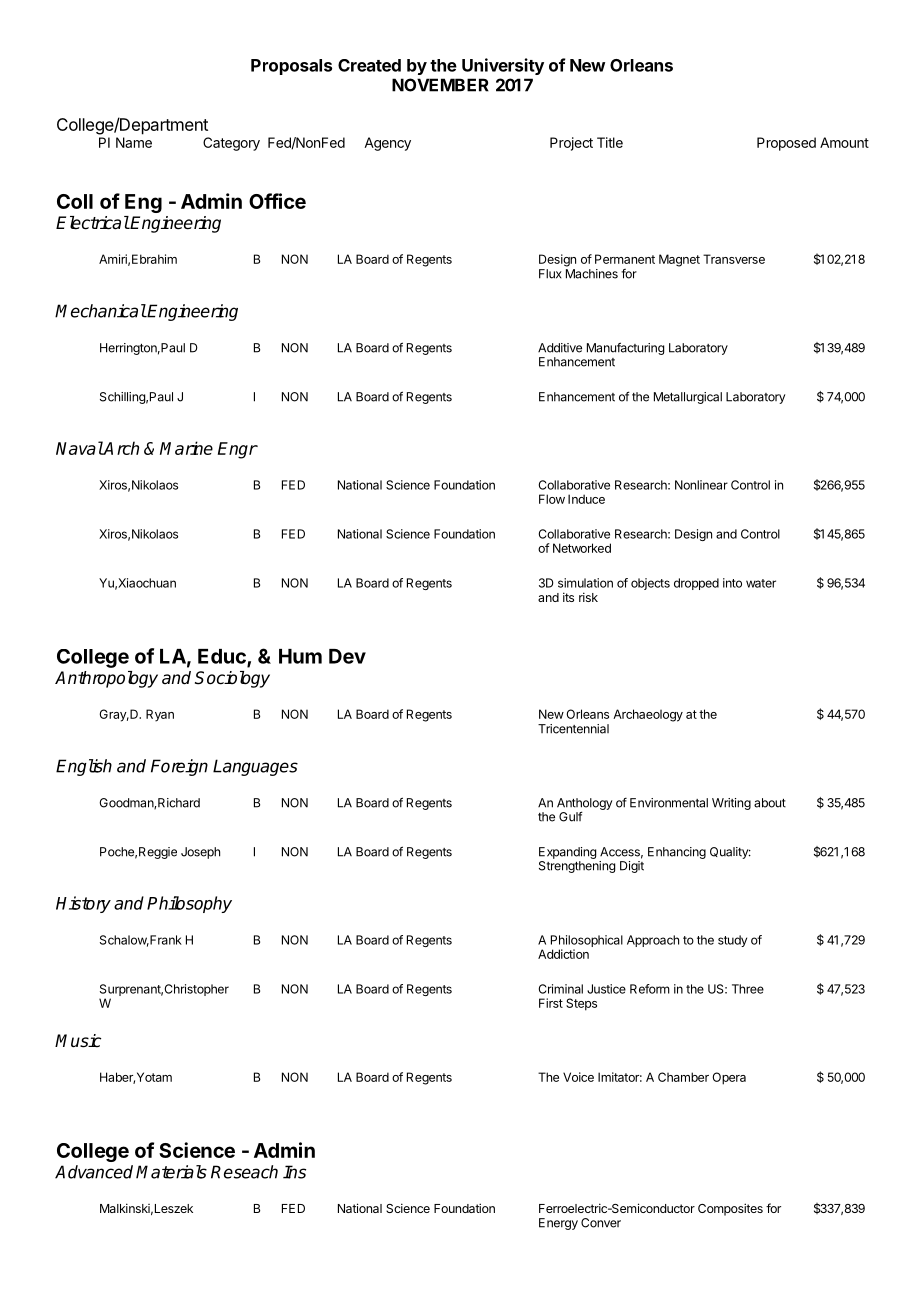 The height and width of the screenshot is (1308, 924). I want to click on Proposed, so click(786, 144).
